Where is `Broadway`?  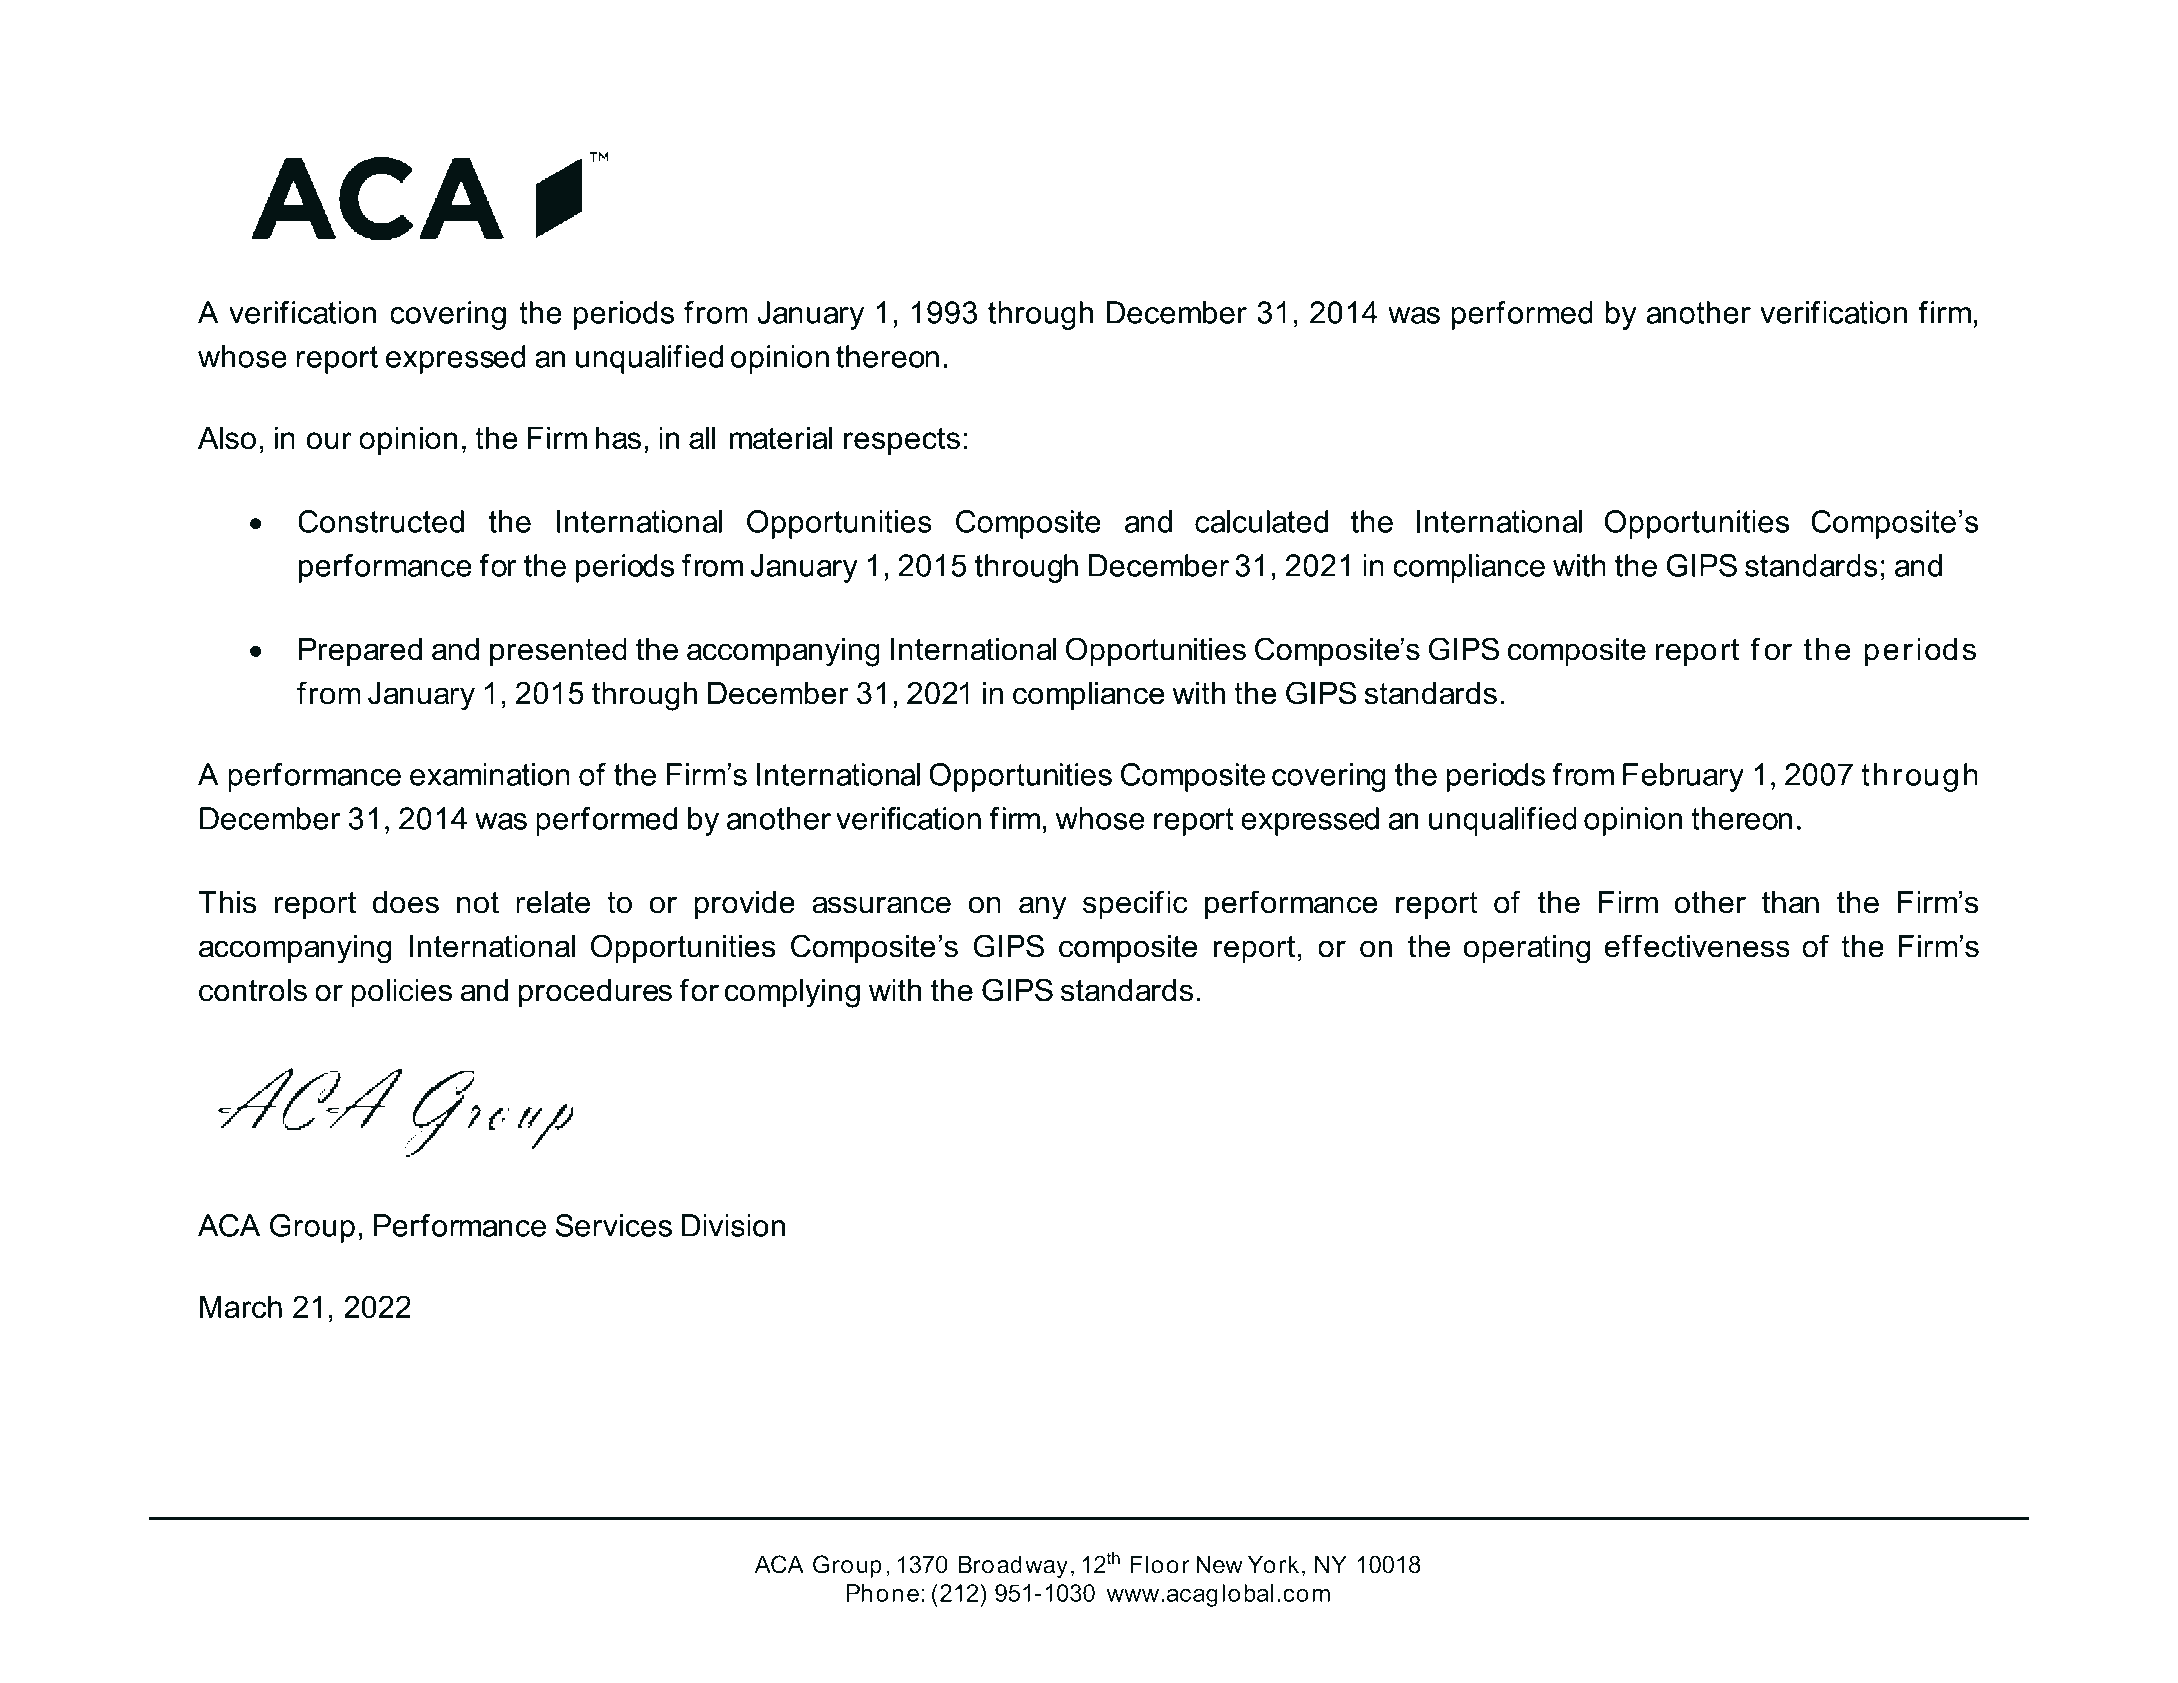 Broadway is located at coordinates (1013, 1566).
